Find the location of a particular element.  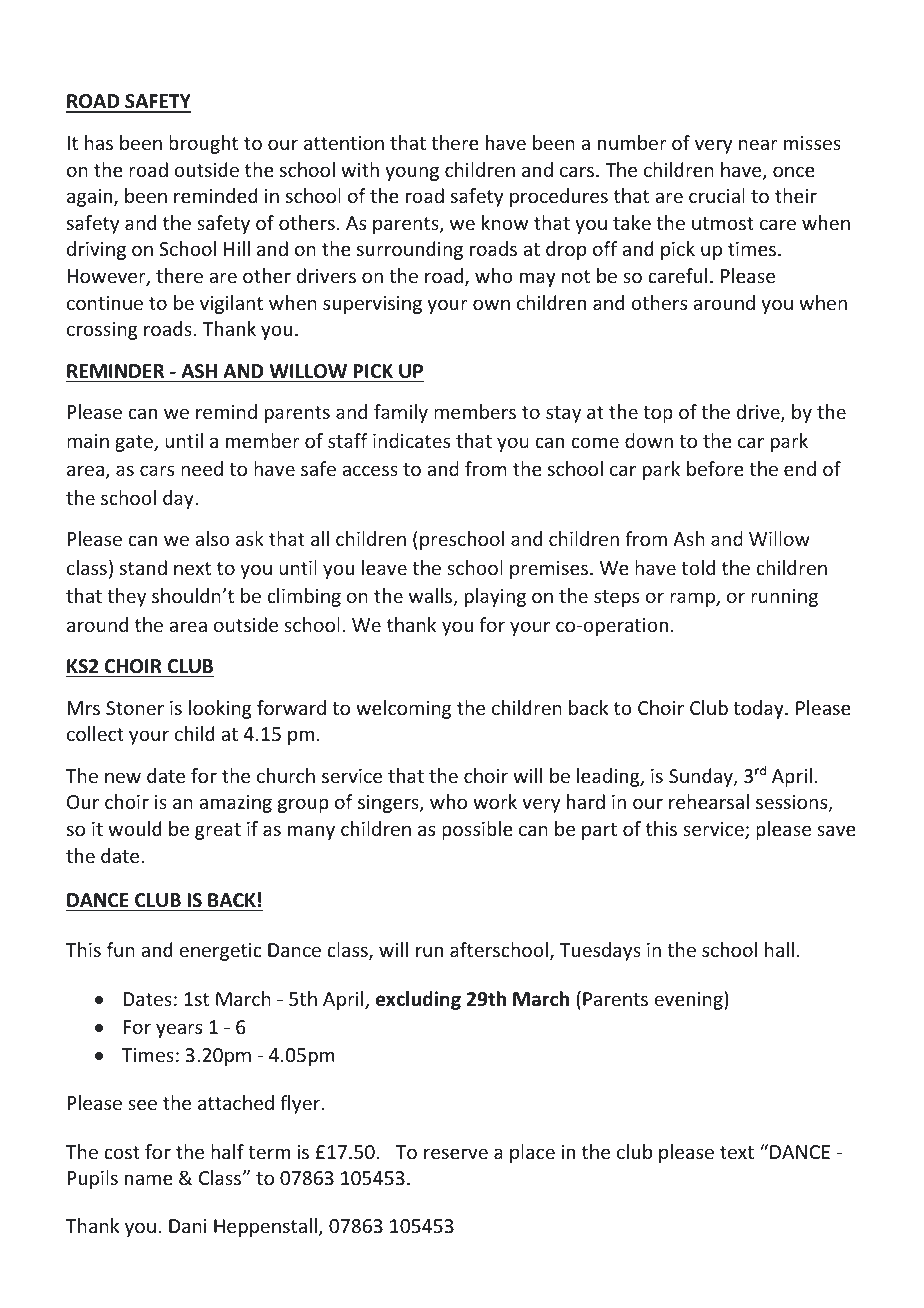

before is located at coordinates (715, 468).
